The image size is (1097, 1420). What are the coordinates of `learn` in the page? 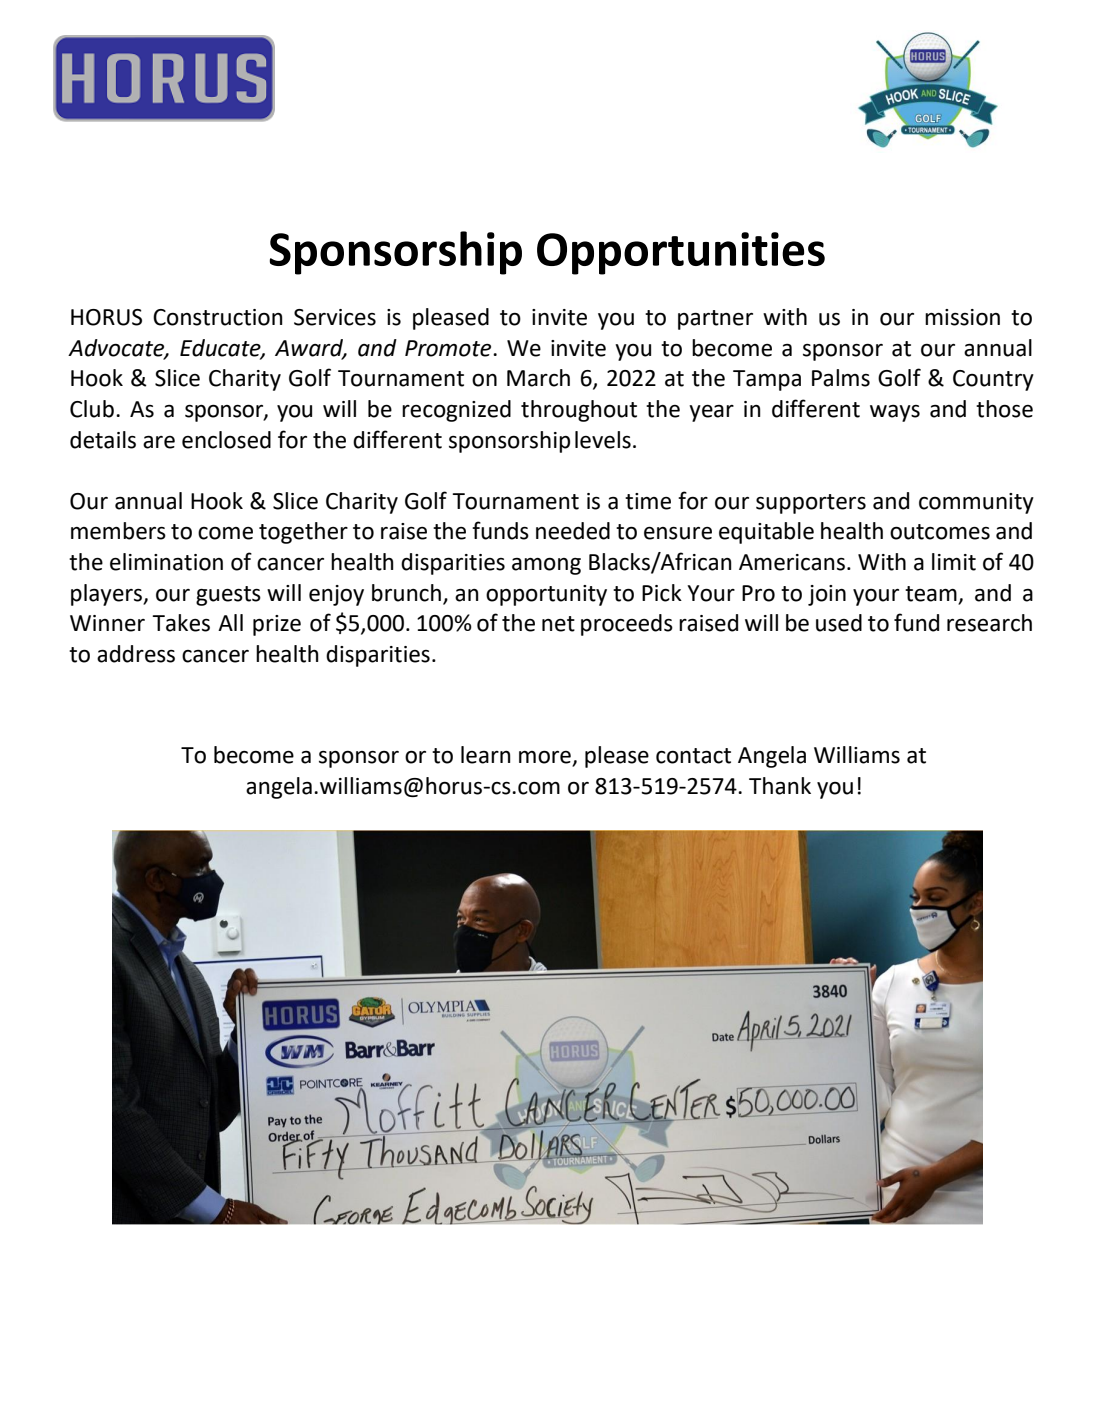 It's located at (486, 755).
